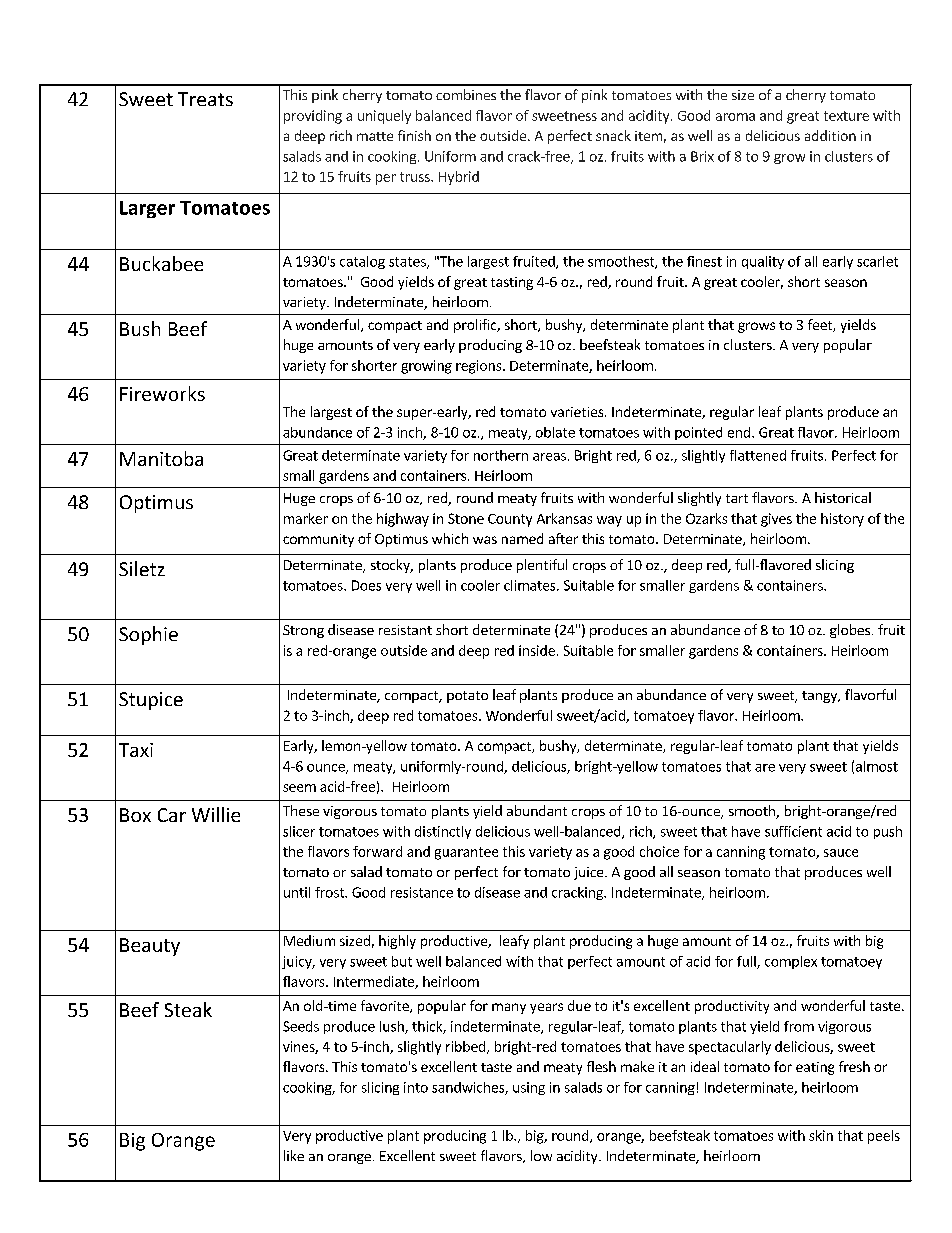  I want to click on tasting, so click(512, 283).
